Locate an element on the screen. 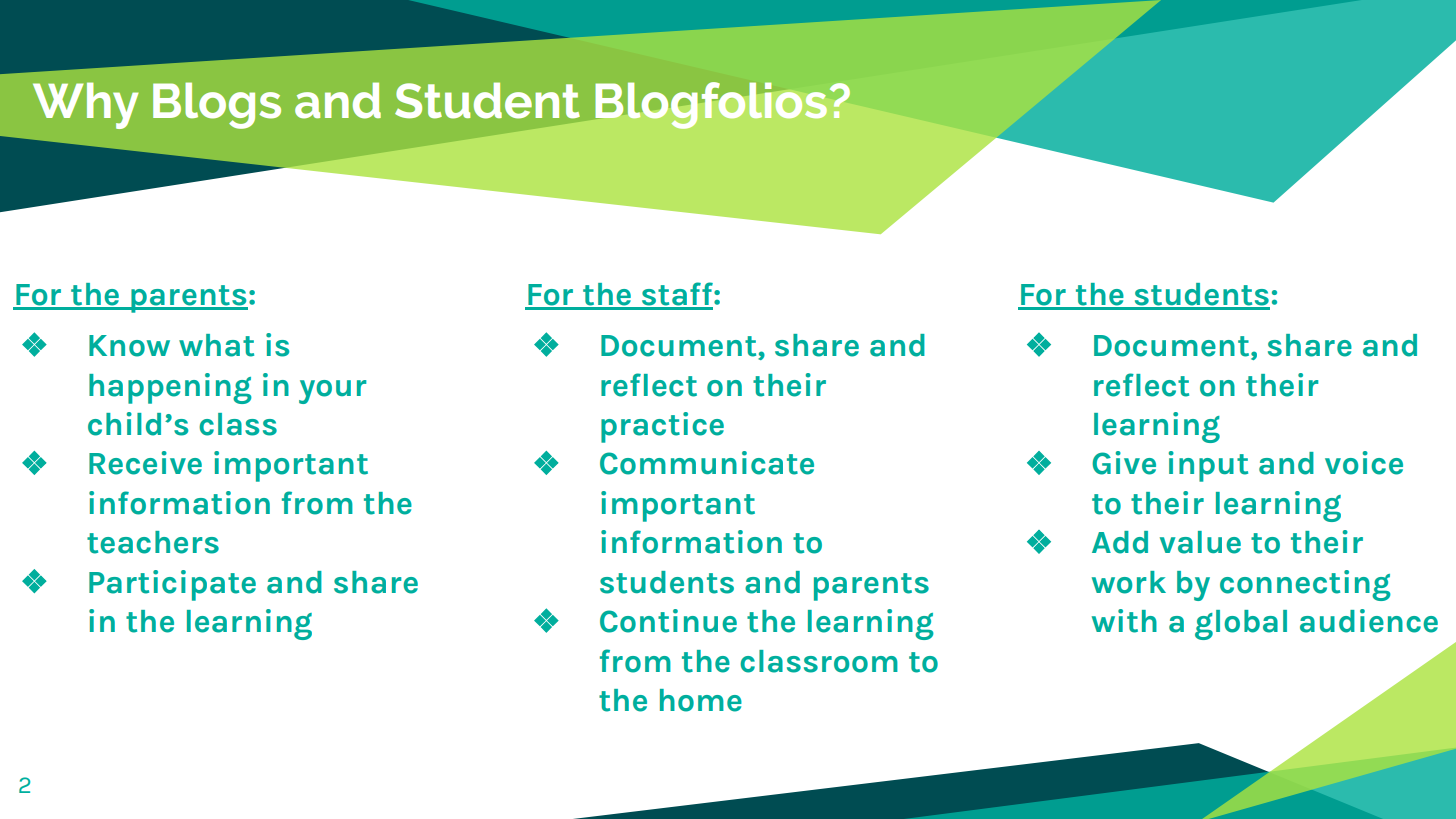 The image size is (1456, 819). teachers is located at coordinates (153, 542).
